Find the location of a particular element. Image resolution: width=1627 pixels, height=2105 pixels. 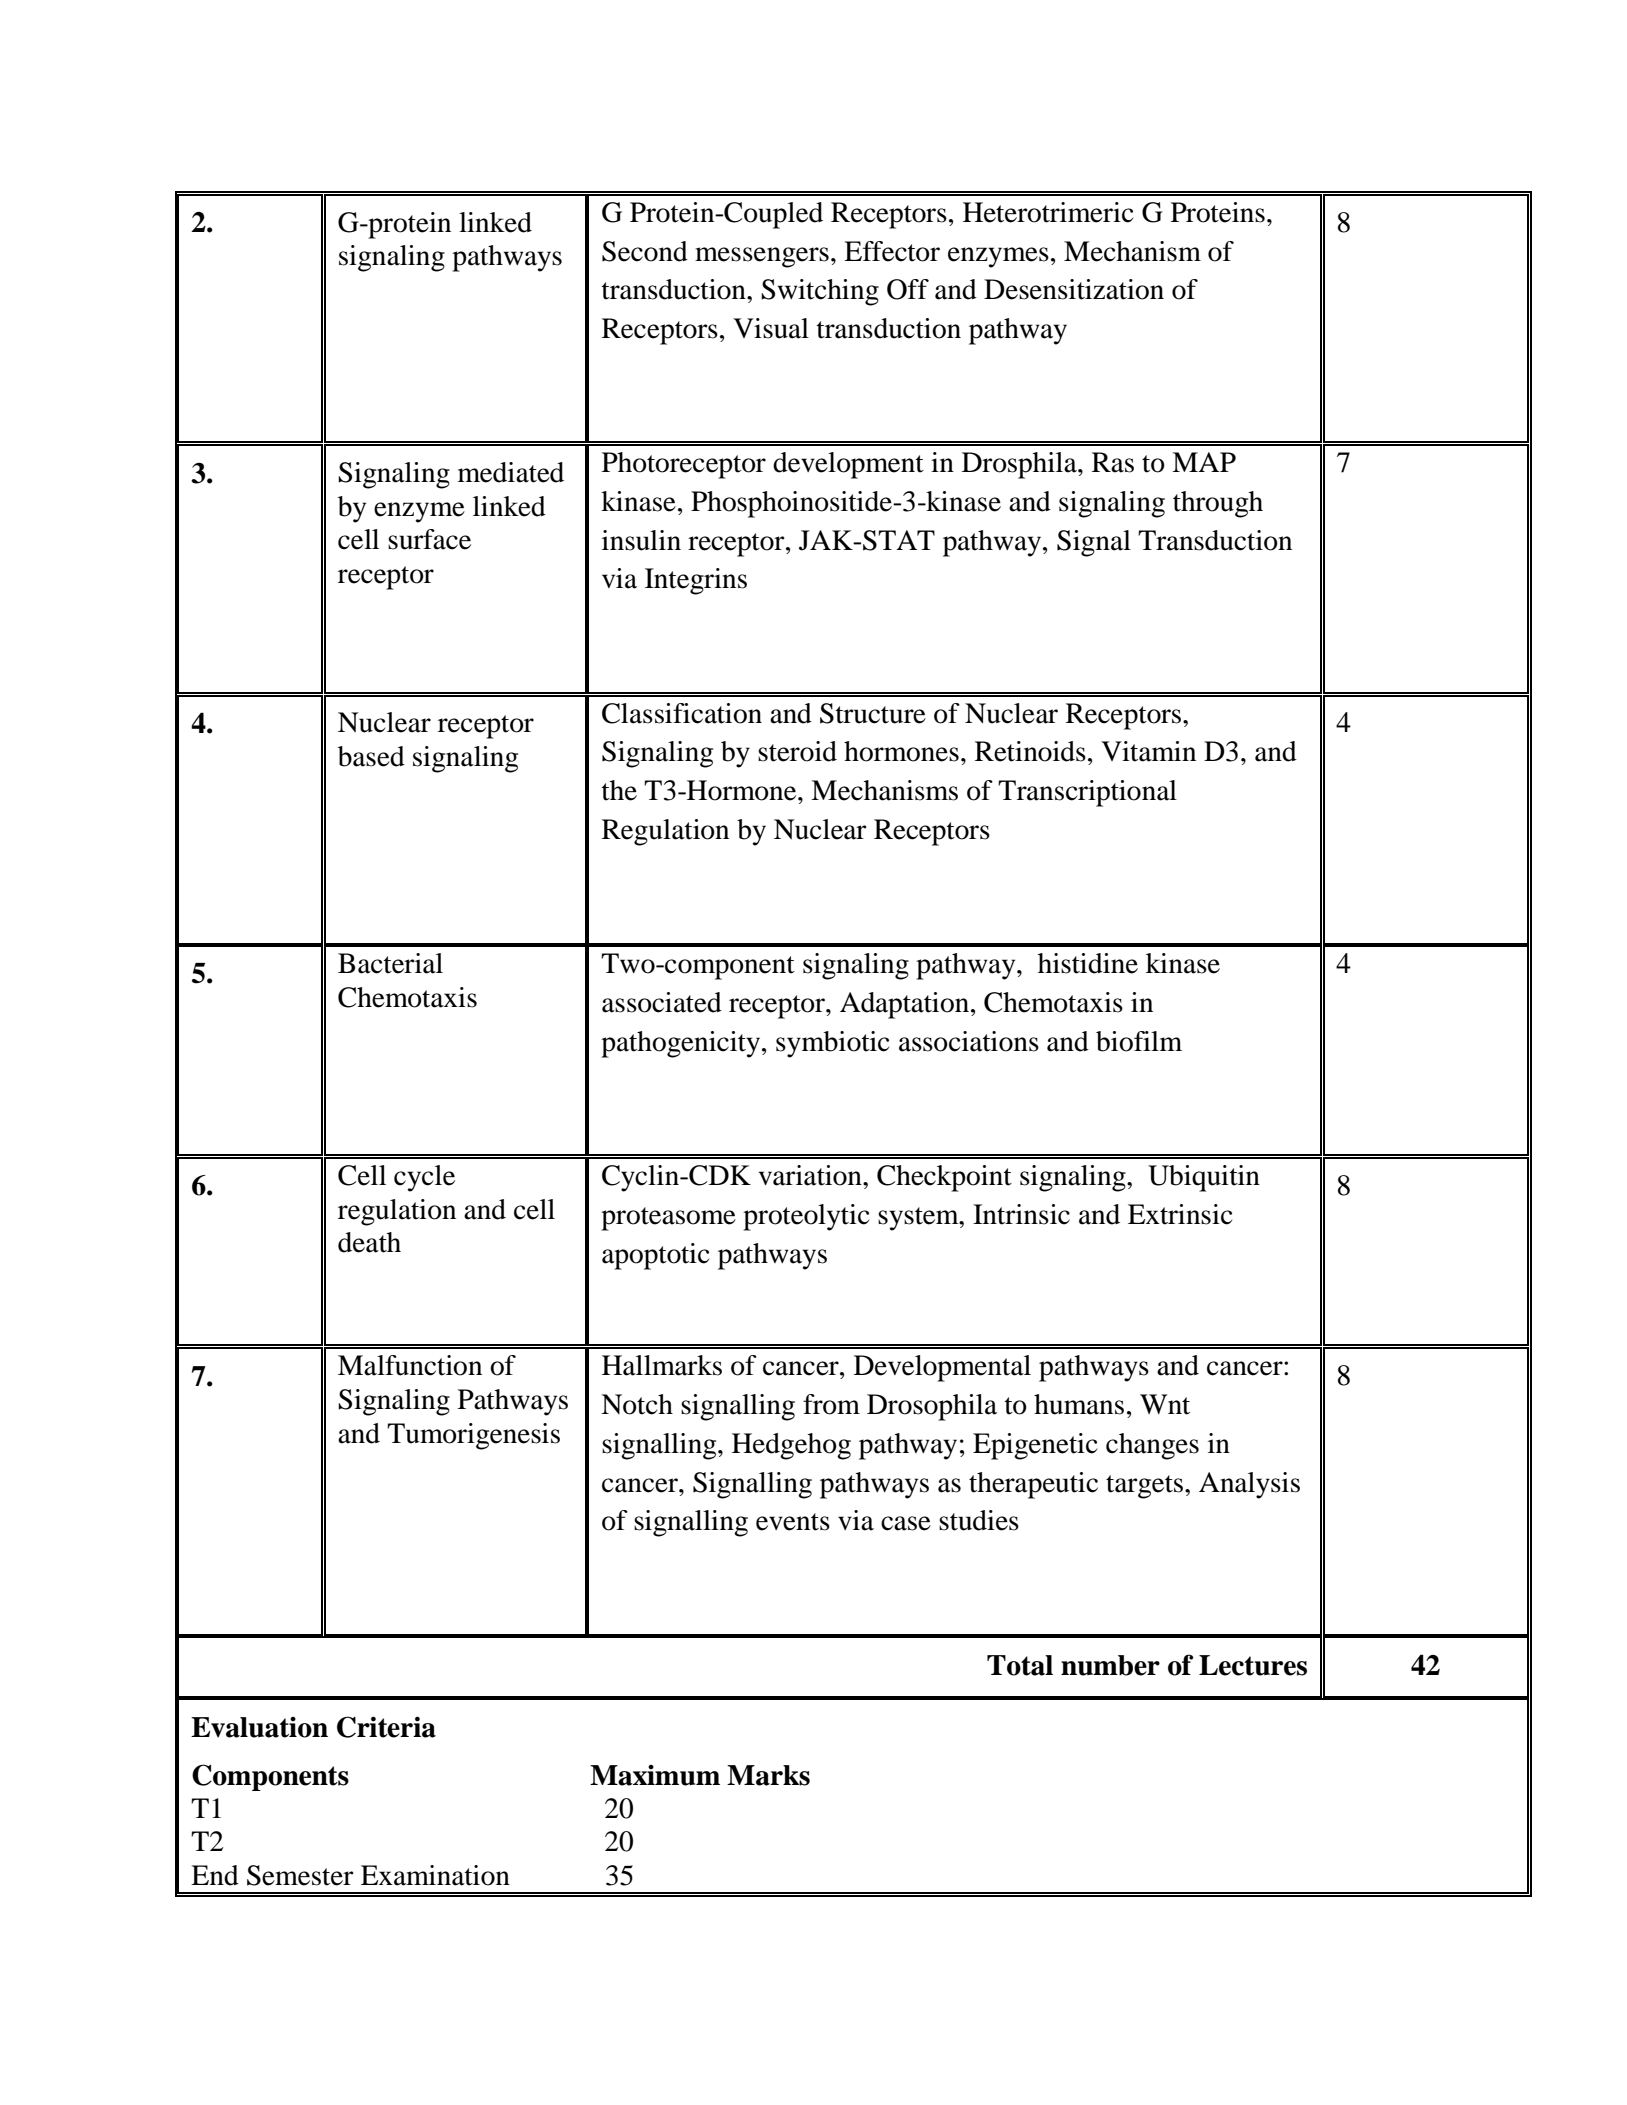

Second is located at coordinates (645, 251).
